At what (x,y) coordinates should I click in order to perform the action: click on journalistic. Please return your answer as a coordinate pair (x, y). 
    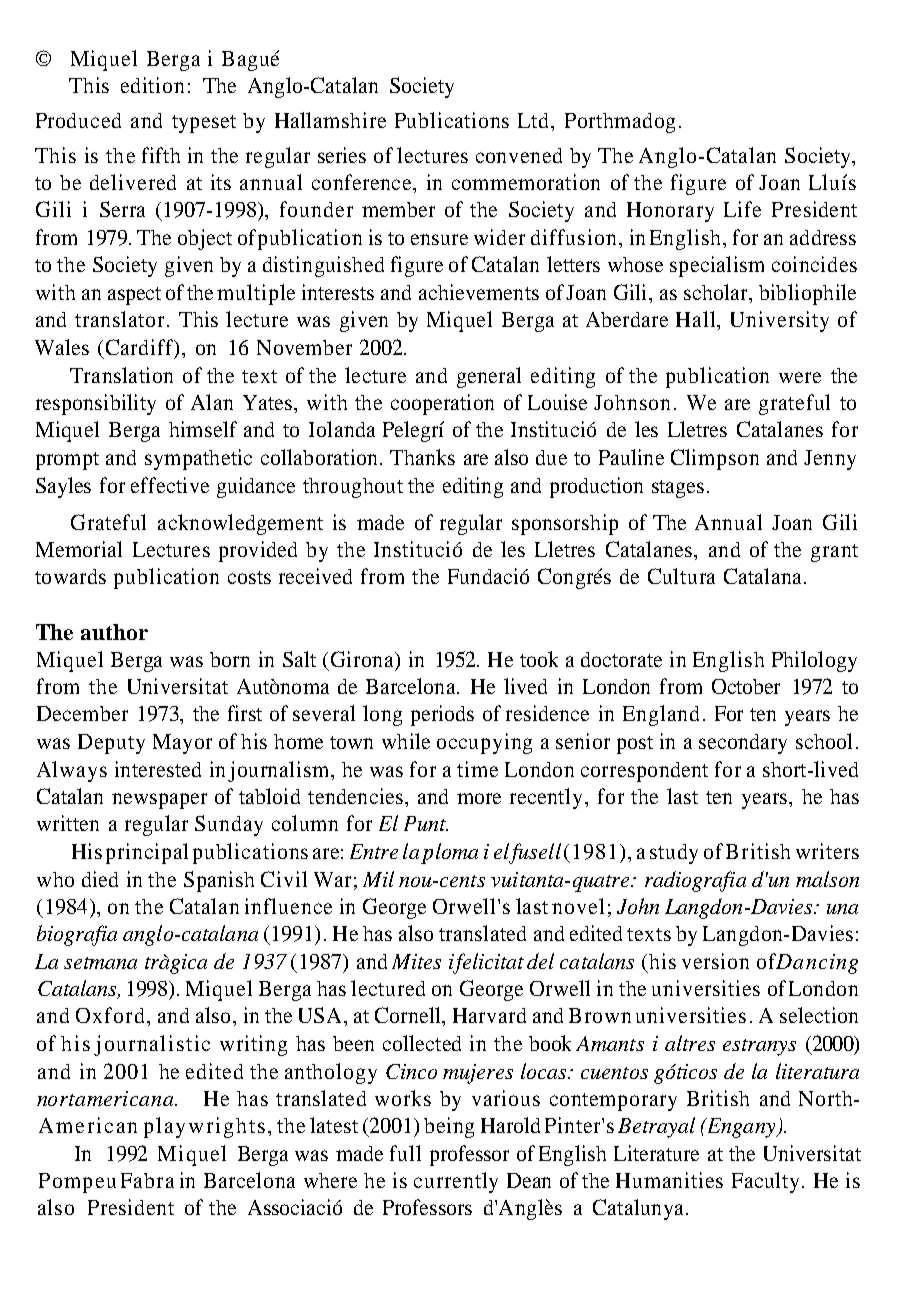
    Looking at the image, I should click on (152, 1045).
